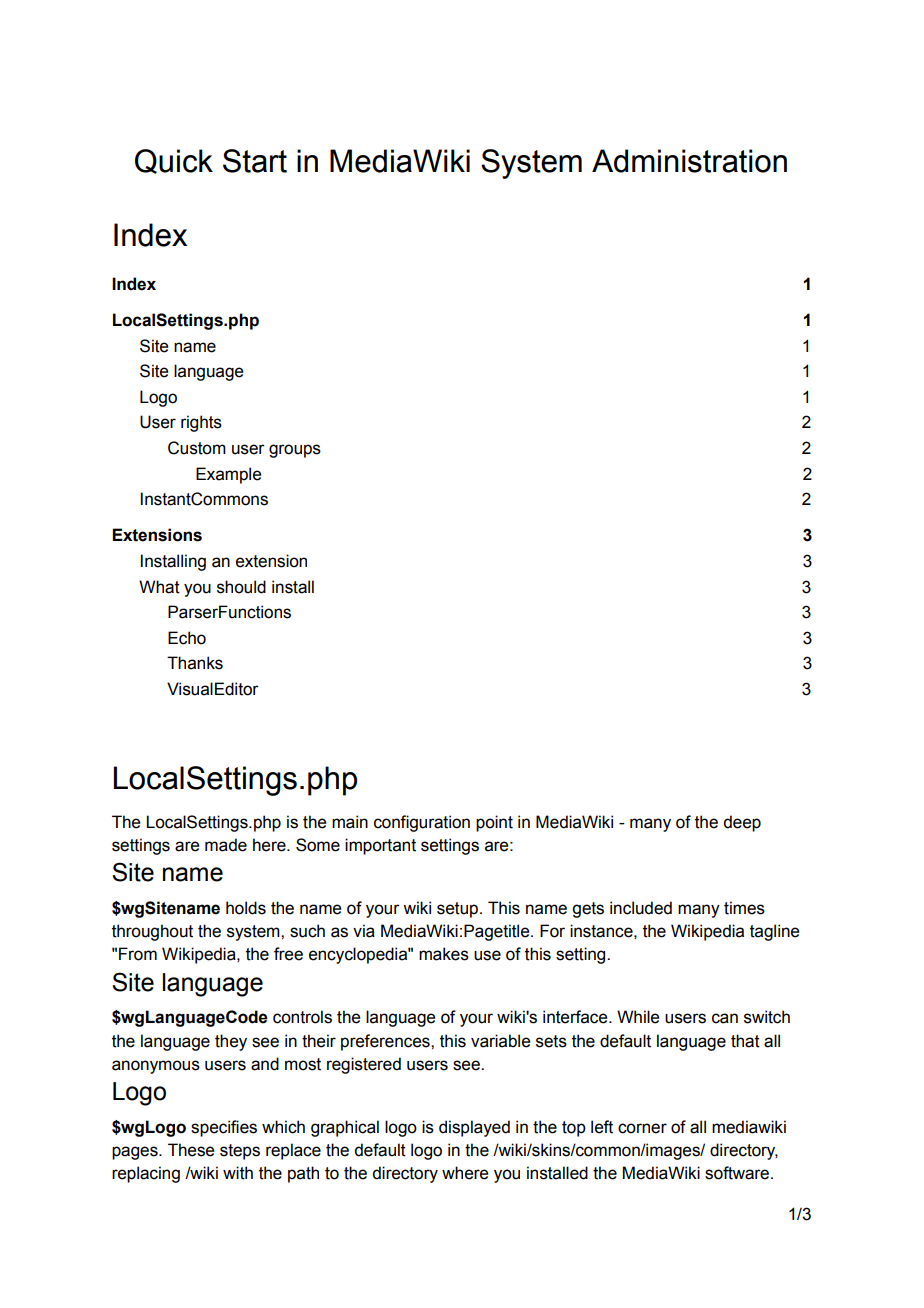 Image resolution: width=924 pixels, height=1308 pixels. I want to click on Administration, so click(689, 161).
